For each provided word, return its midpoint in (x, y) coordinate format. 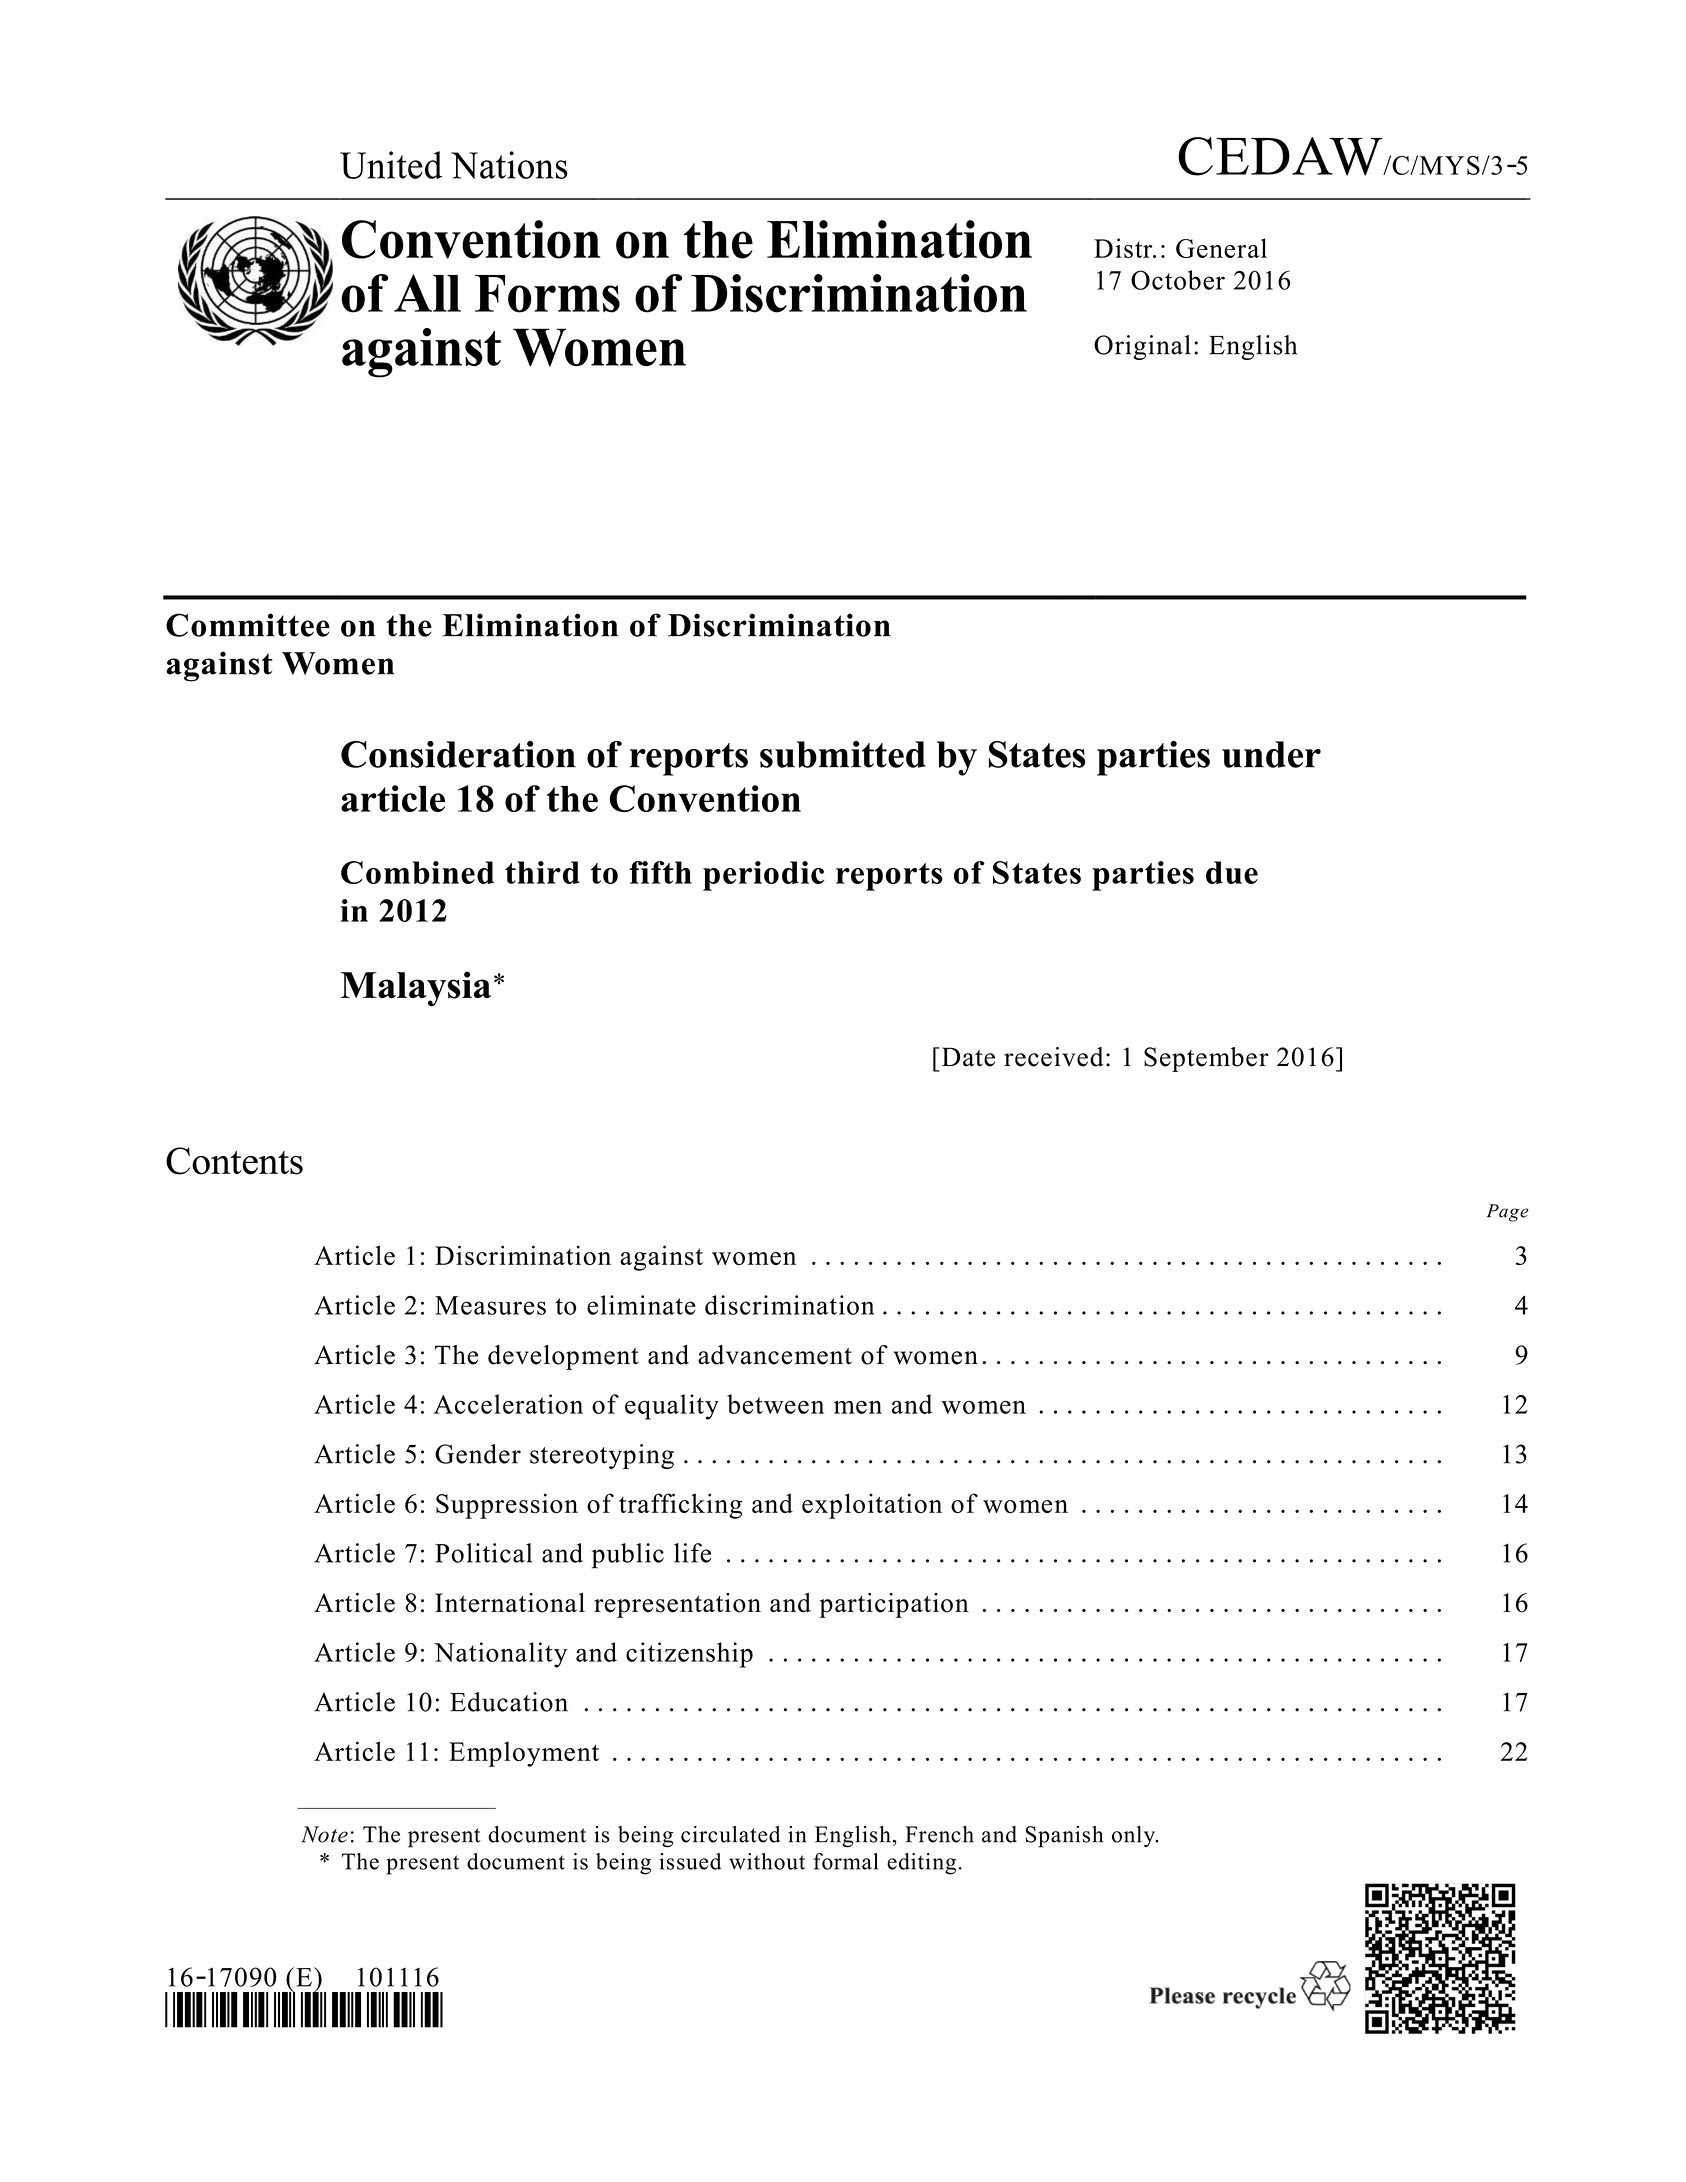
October (1178, 280)
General (1221, 248)
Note (324, 1834)
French (939, 1834)
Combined (417, 872)
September (1206, 1059)
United (391, 165)
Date (967, 1057)
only (1135, 1836)
